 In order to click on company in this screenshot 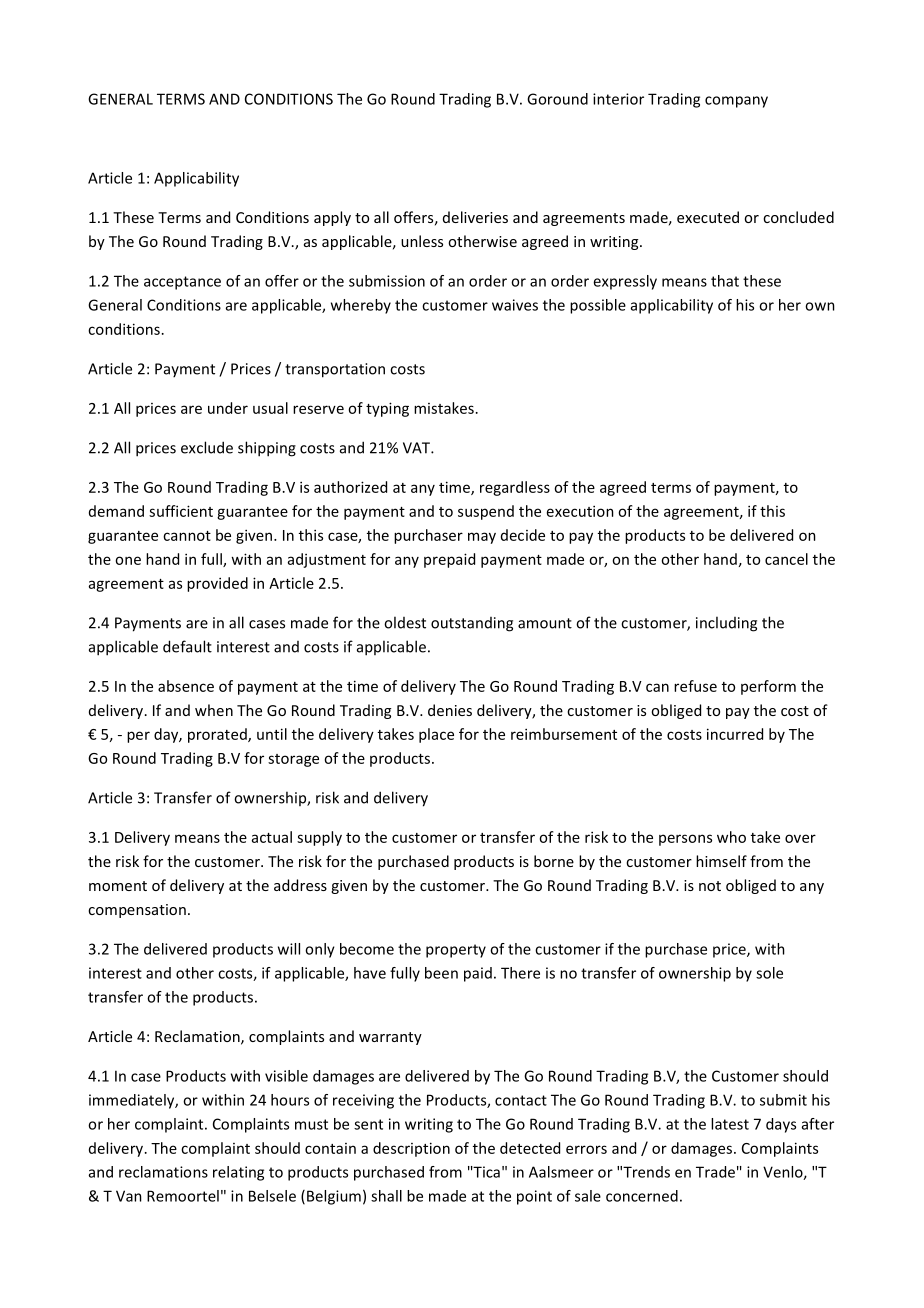, I will do `click(736, 102)`.
